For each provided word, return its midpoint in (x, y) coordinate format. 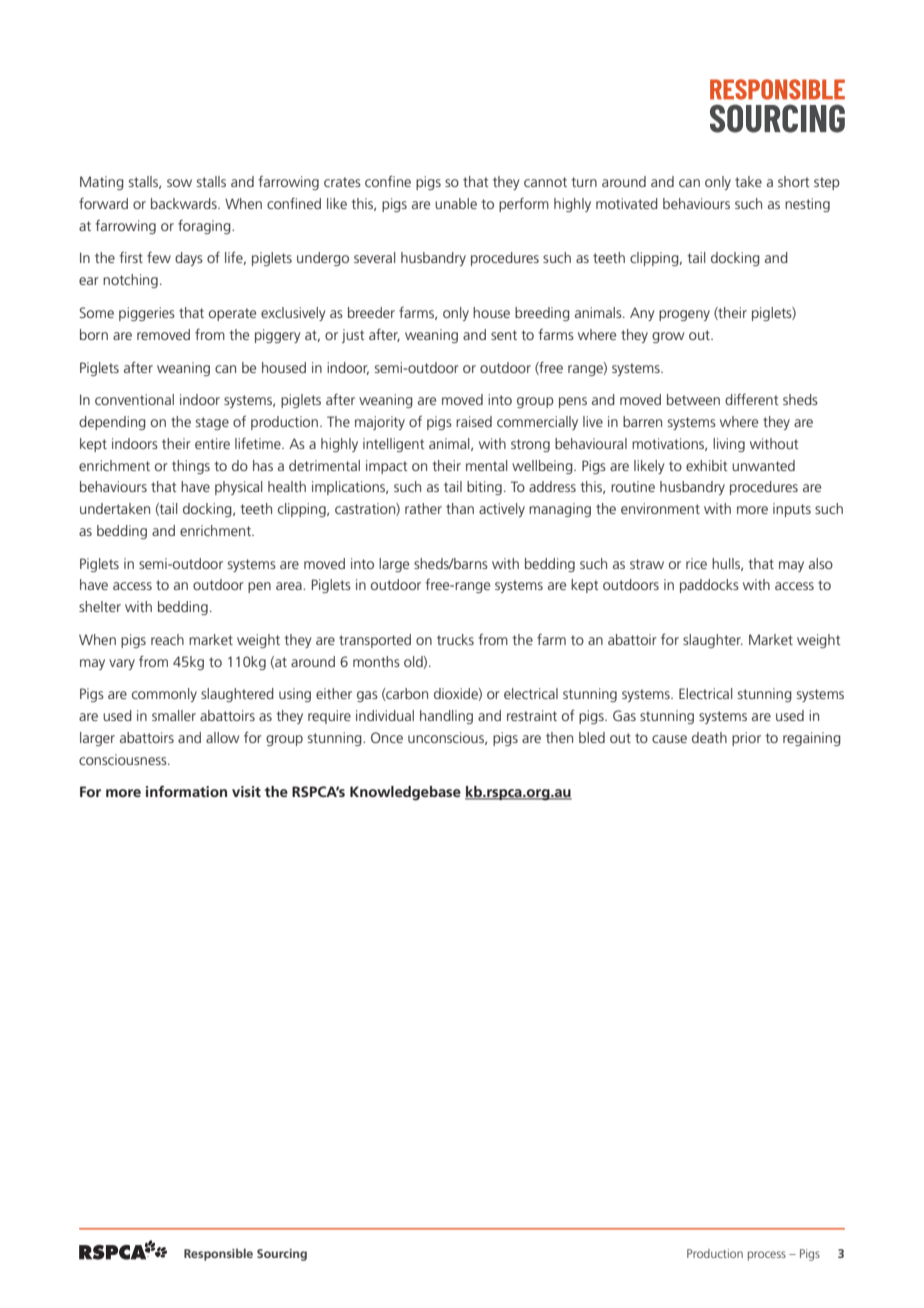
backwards (185, 203)
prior (746, 739)
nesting (807, 205)
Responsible (218, 1254)
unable (456, 203)
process (767, 1256)
